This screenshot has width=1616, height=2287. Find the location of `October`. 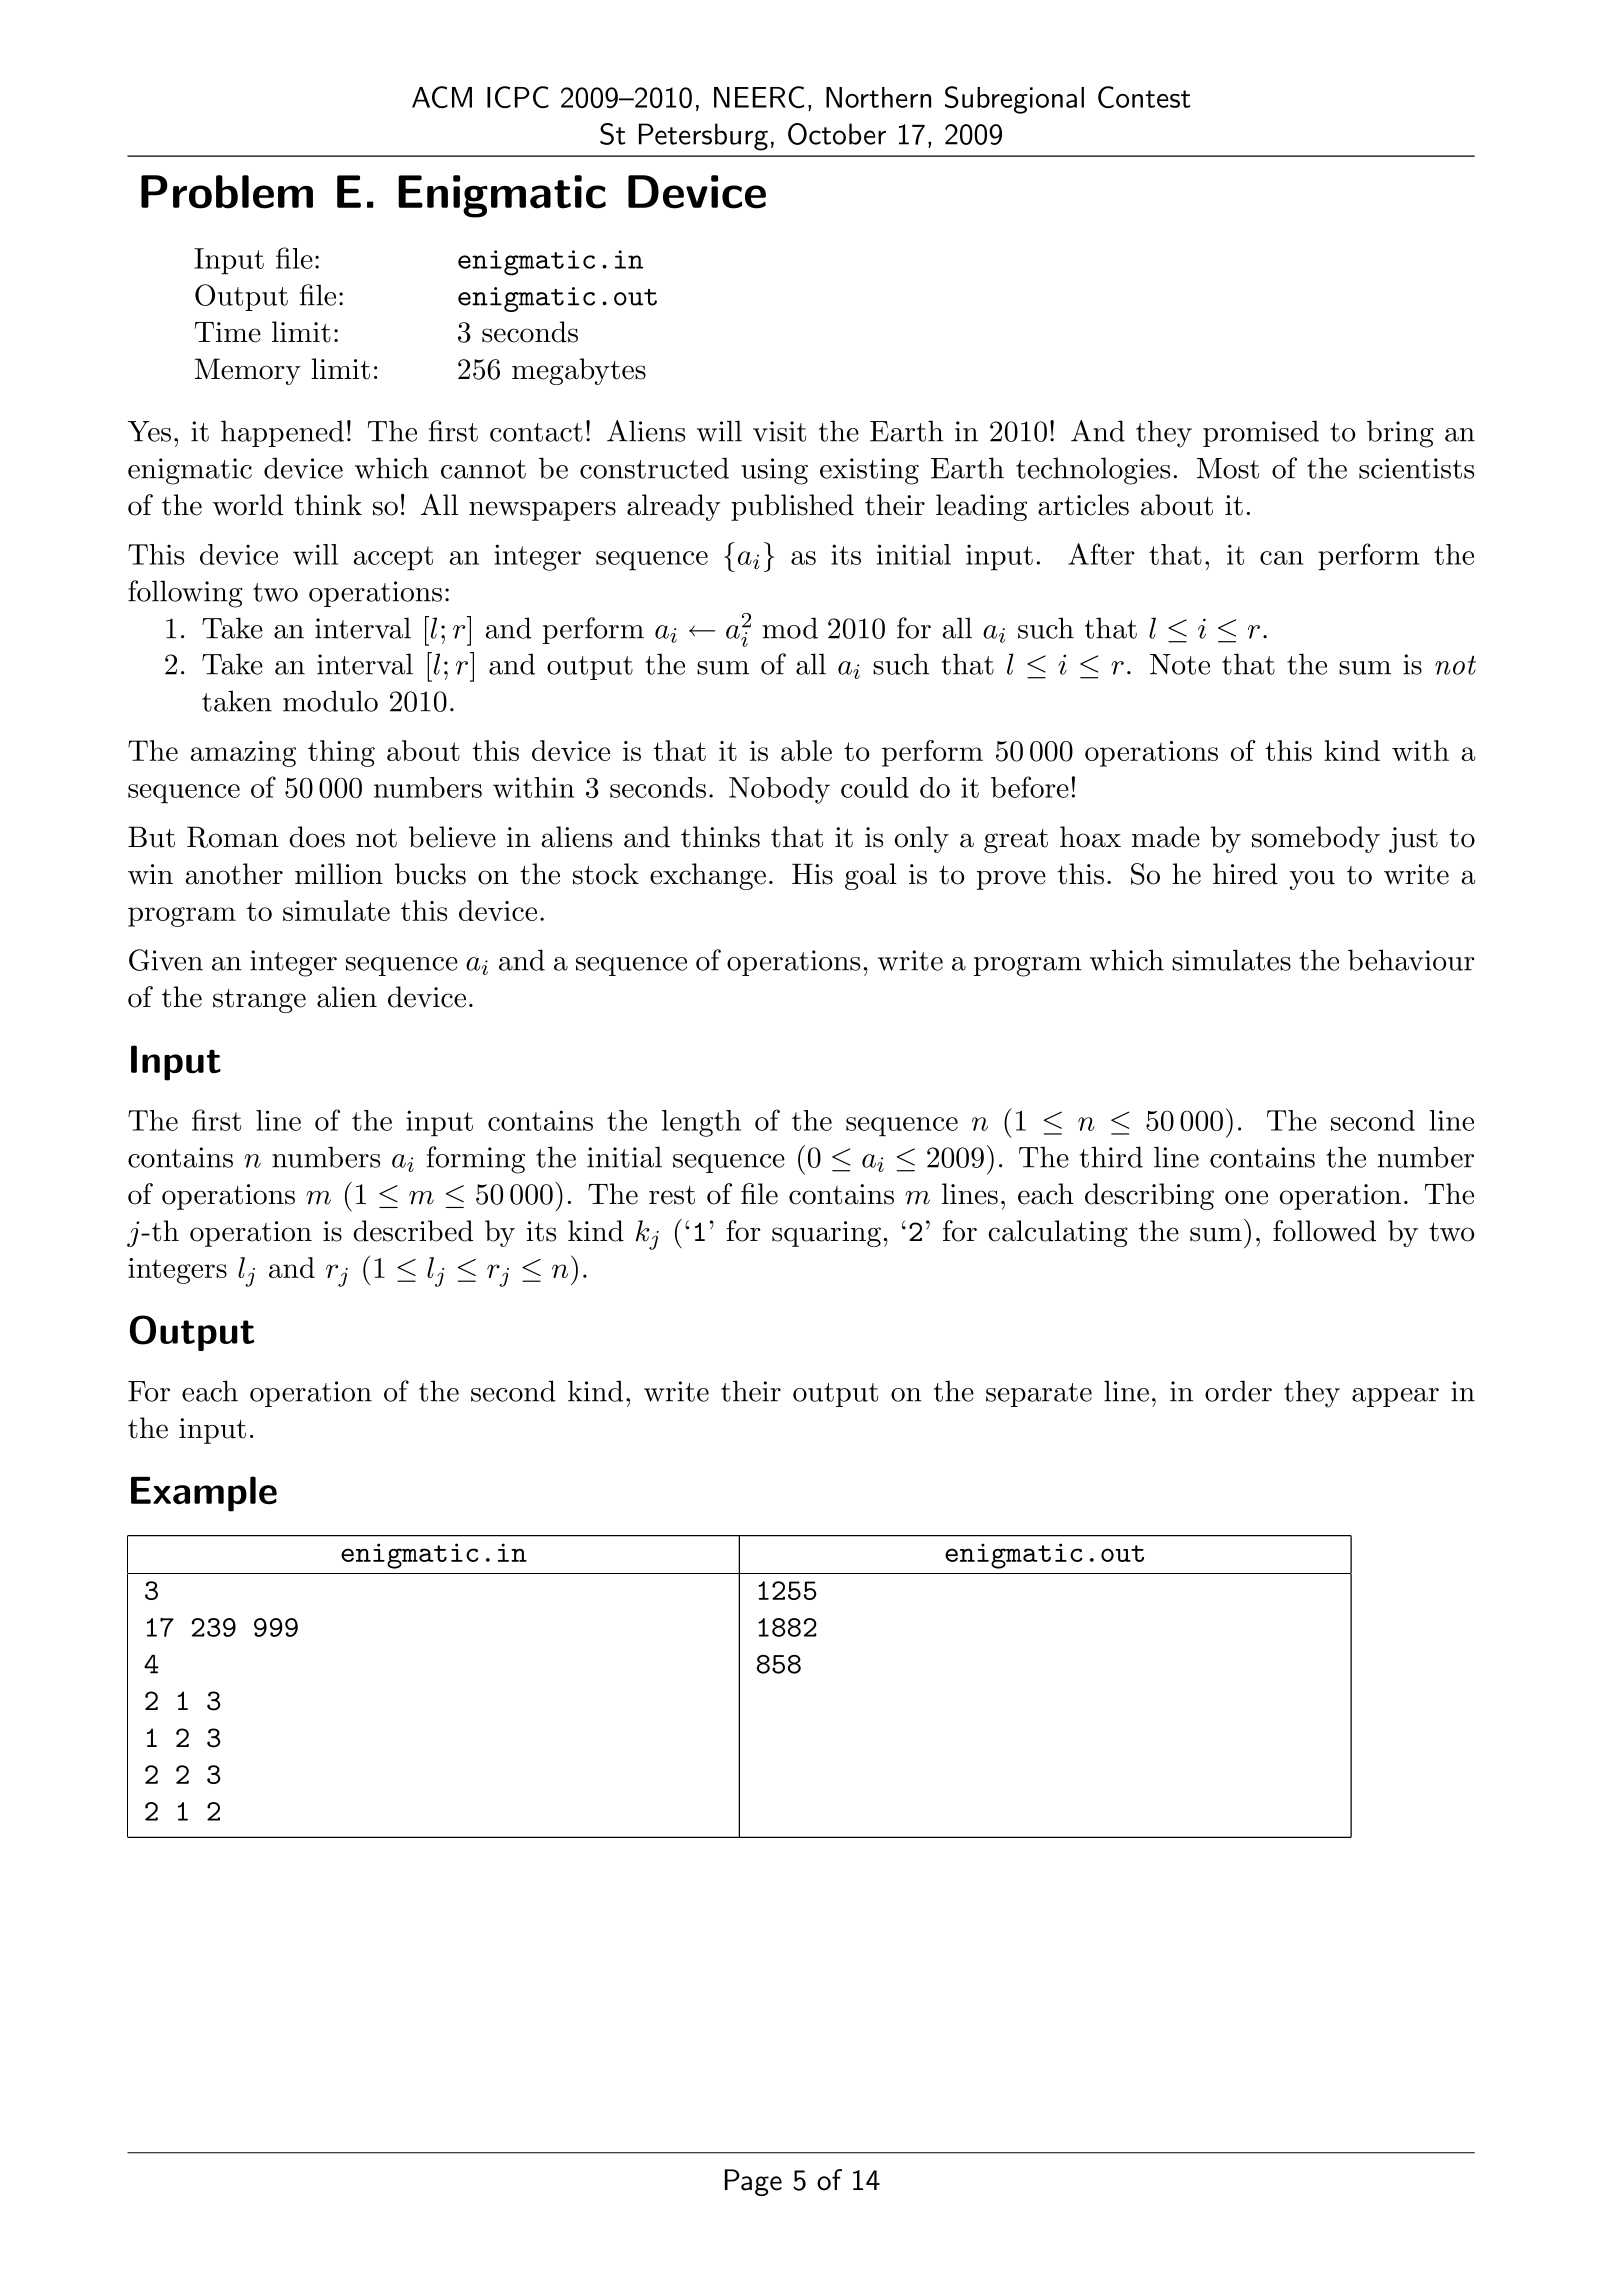

October is located at coordinates (837, 134).
